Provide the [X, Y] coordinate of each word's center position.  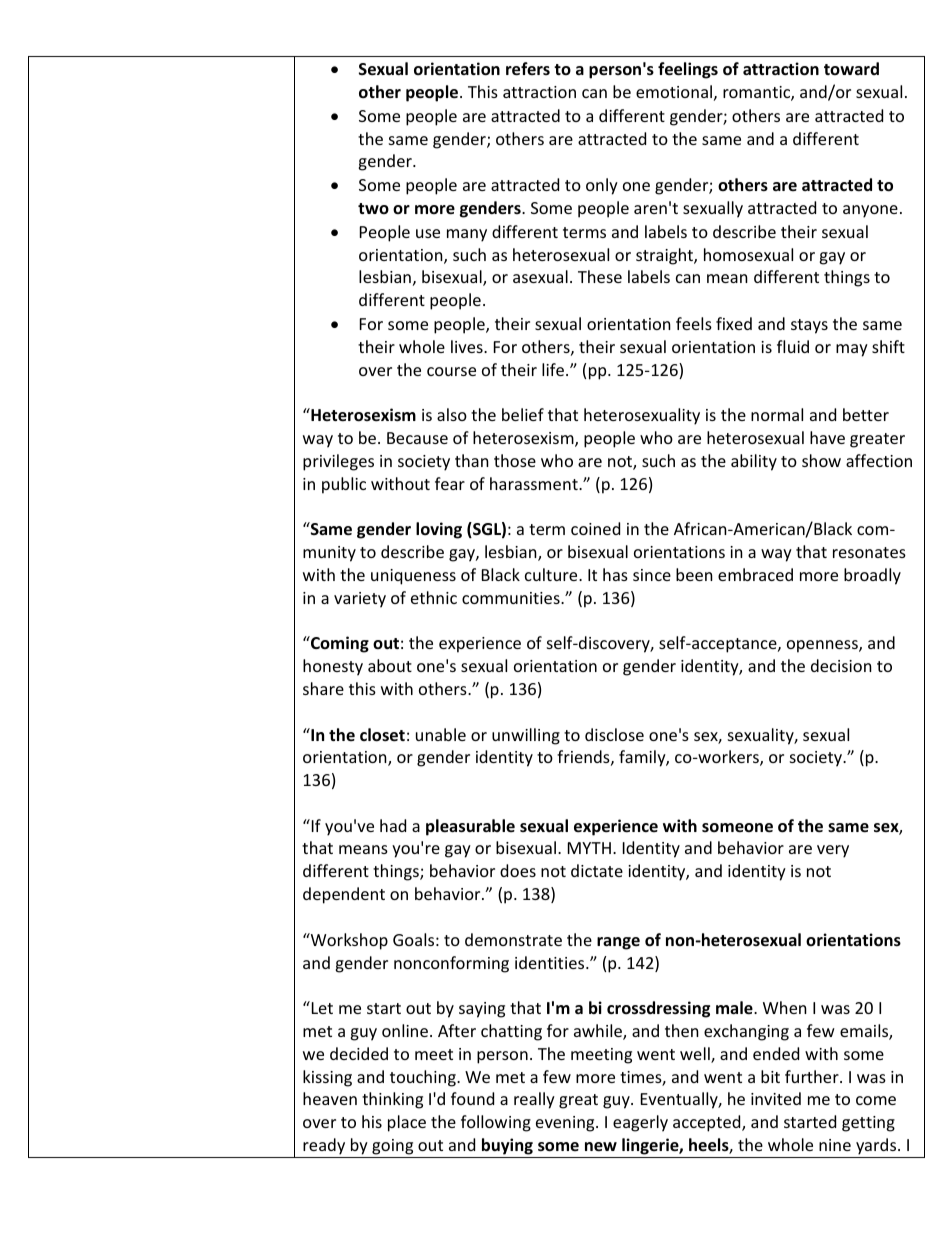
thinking [392, 1100]
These [600, 276]
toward [851, 68]
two [373, 208]
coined [595, 528]
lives [468, 346]
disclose [614, 734]
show [821, 460]
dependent [344, 895]
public [344, 485]
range [618, 943]
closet [382, 735]
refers [528, 69]
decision [841, 665]
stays [809, 326]
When [785, 1007]
